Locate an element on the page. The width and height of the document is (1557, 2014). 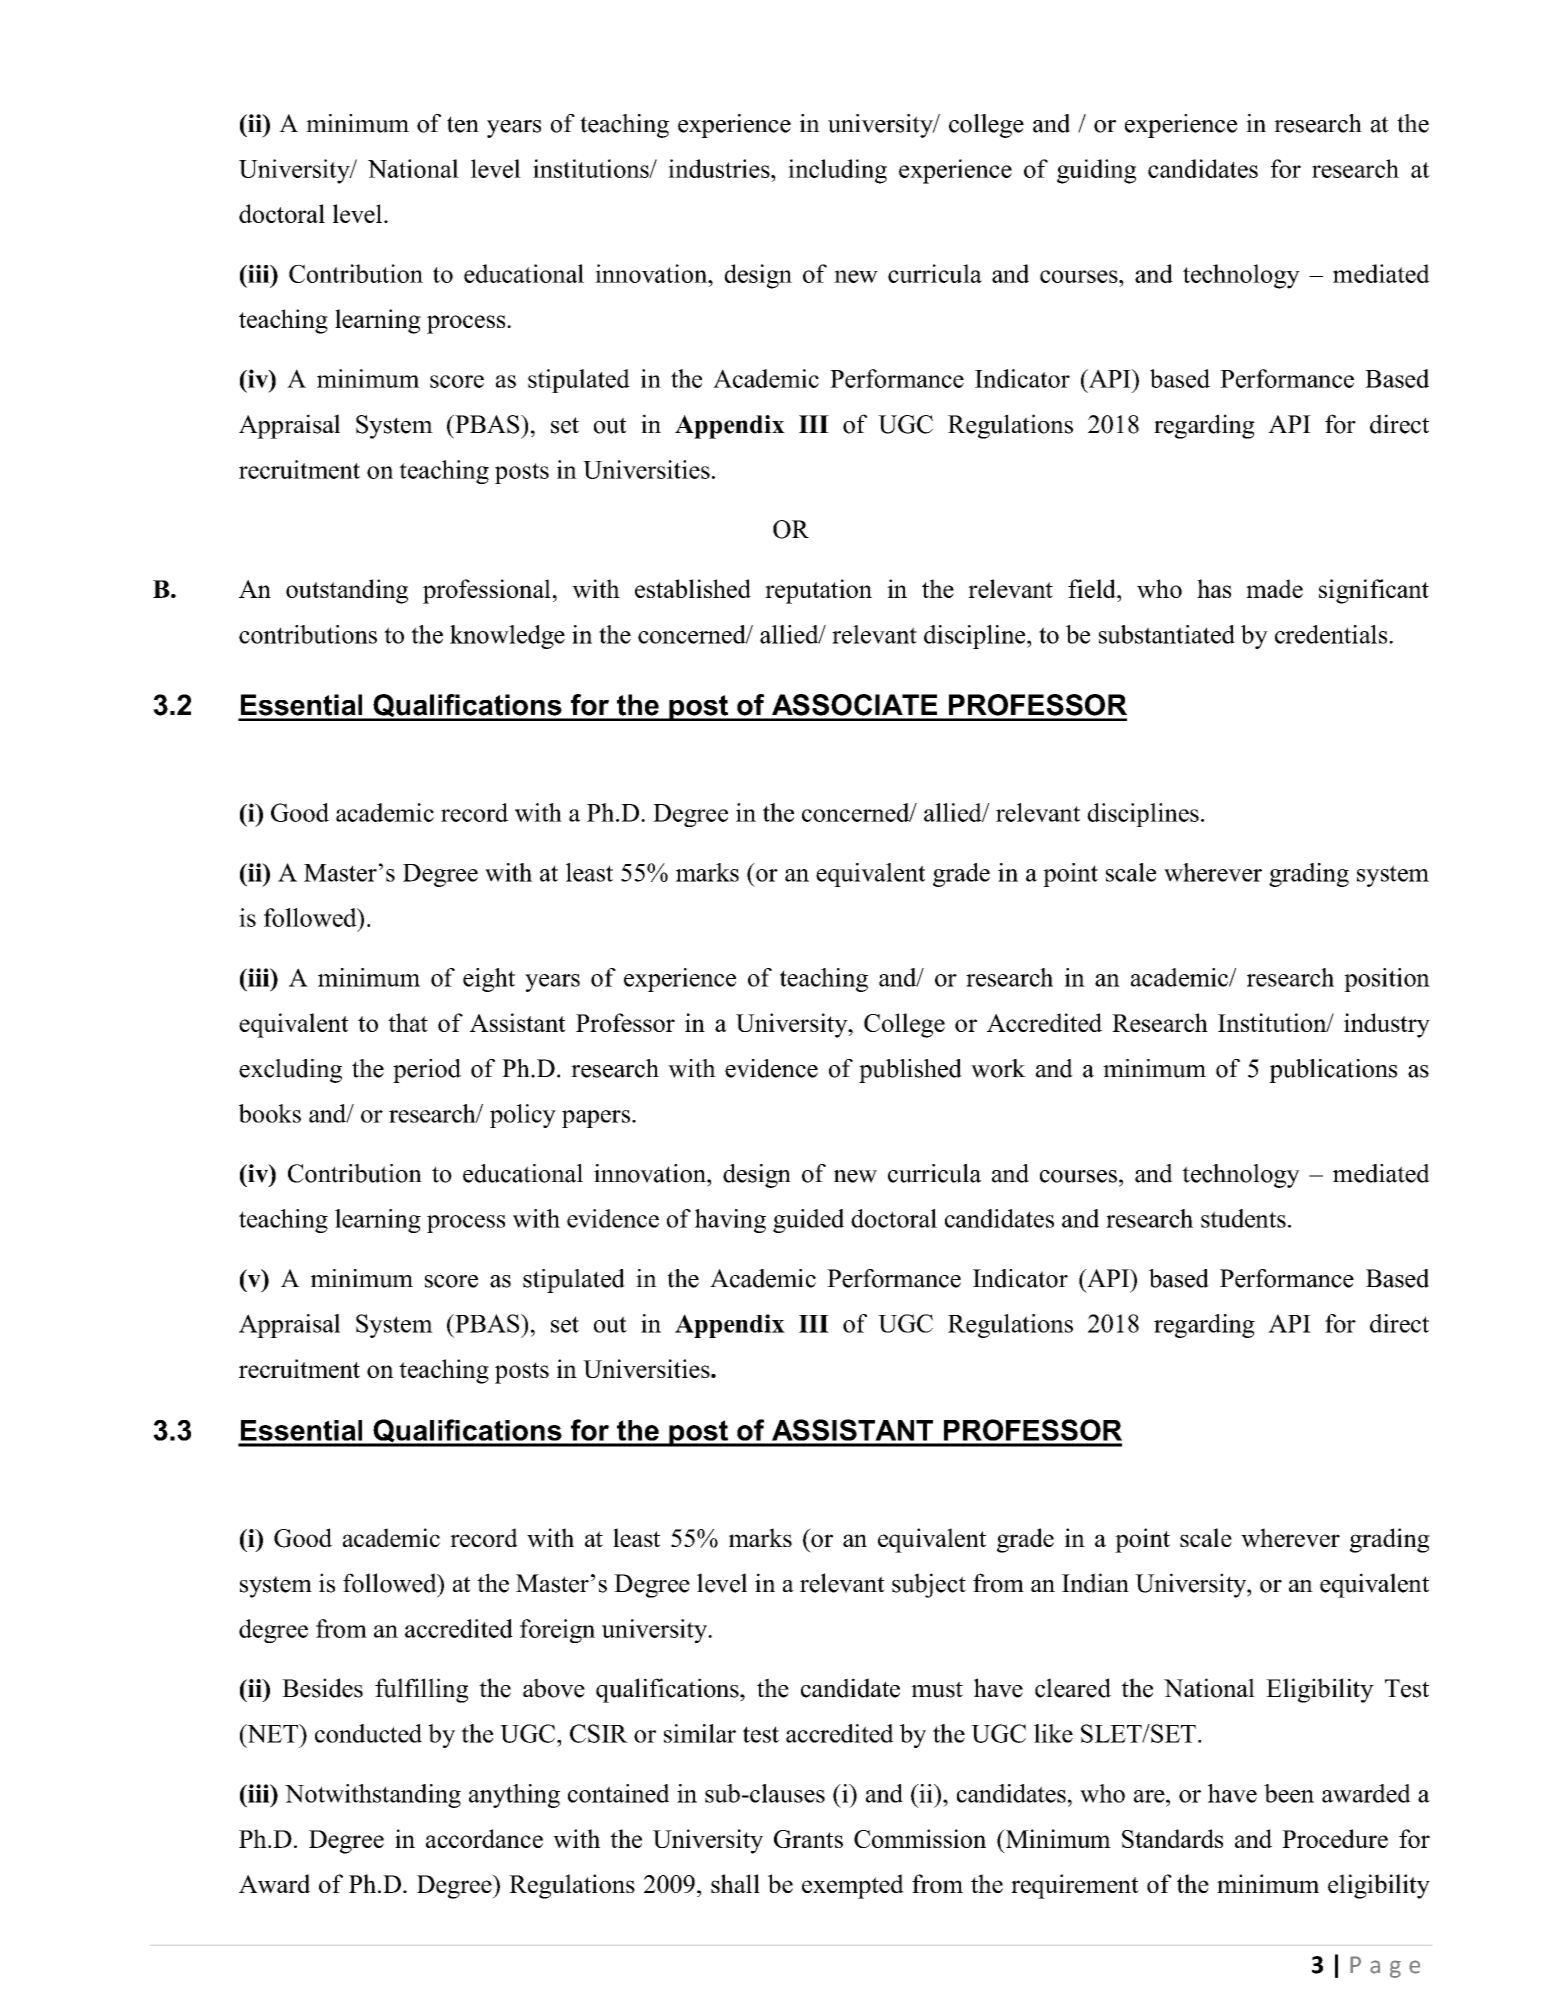
students is located at coordinates (1243, 1218).
